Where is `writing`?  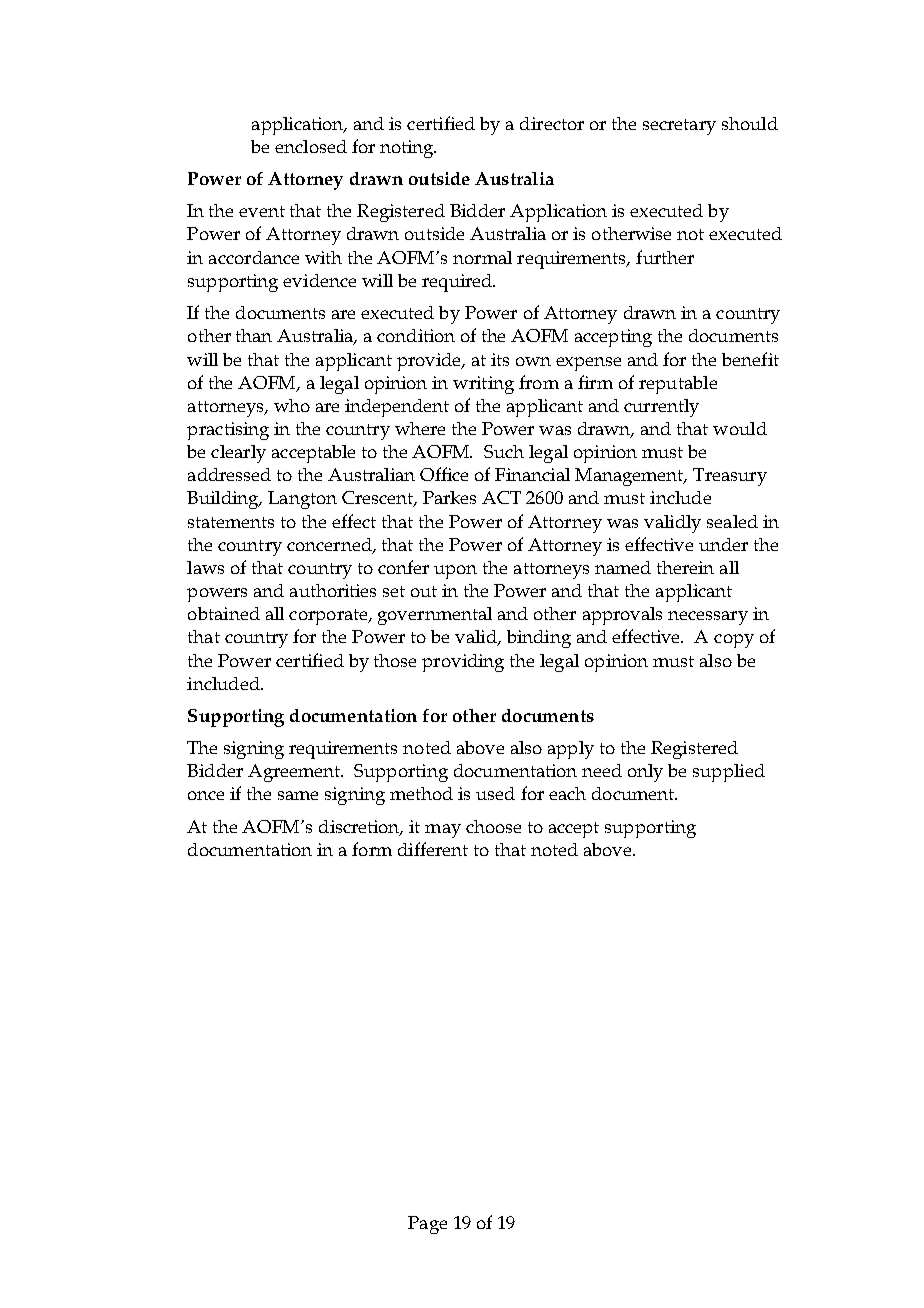
writing is located at coordinates (483, 385).
